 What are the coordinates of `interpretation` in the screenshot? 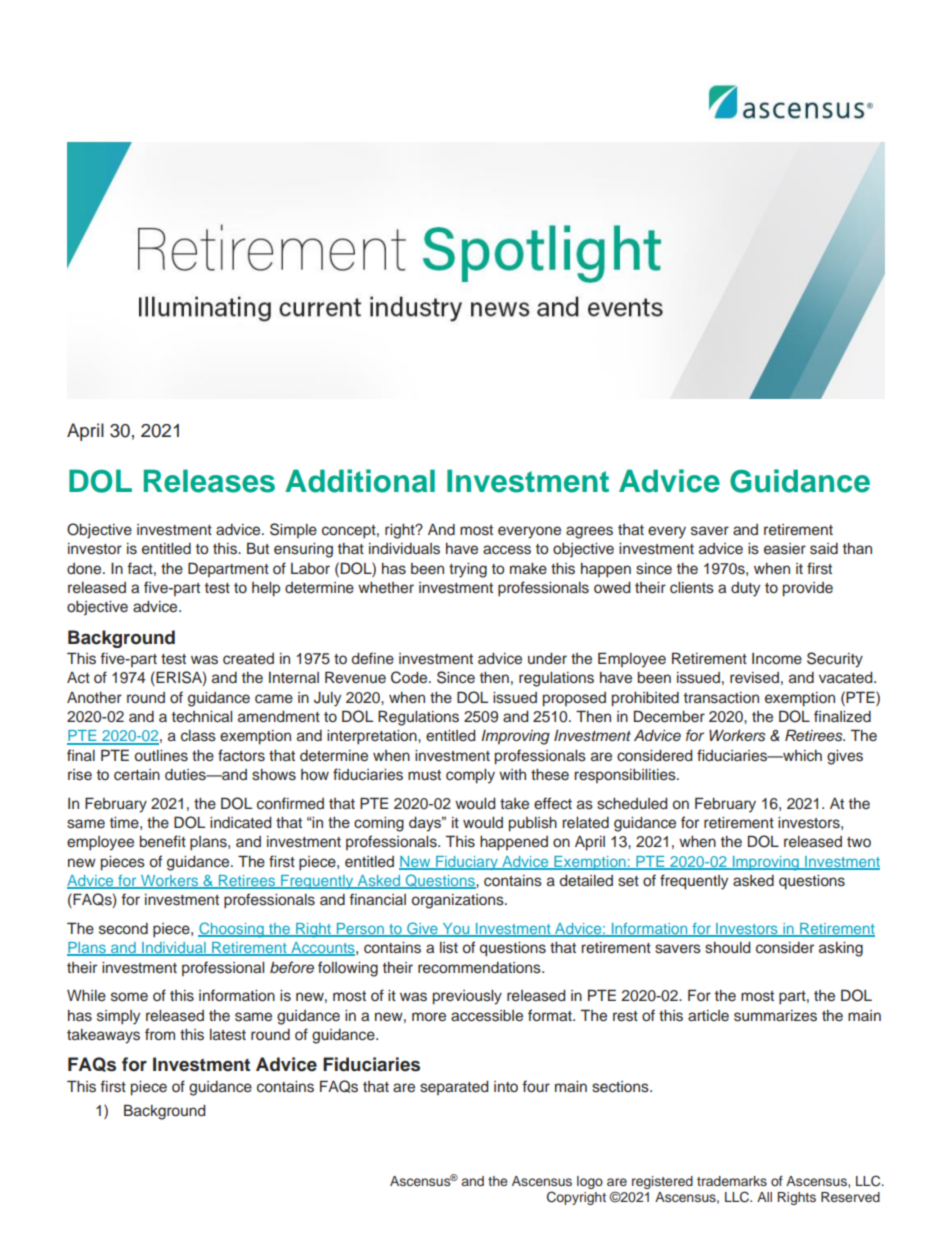 It's located at (373, 737).
